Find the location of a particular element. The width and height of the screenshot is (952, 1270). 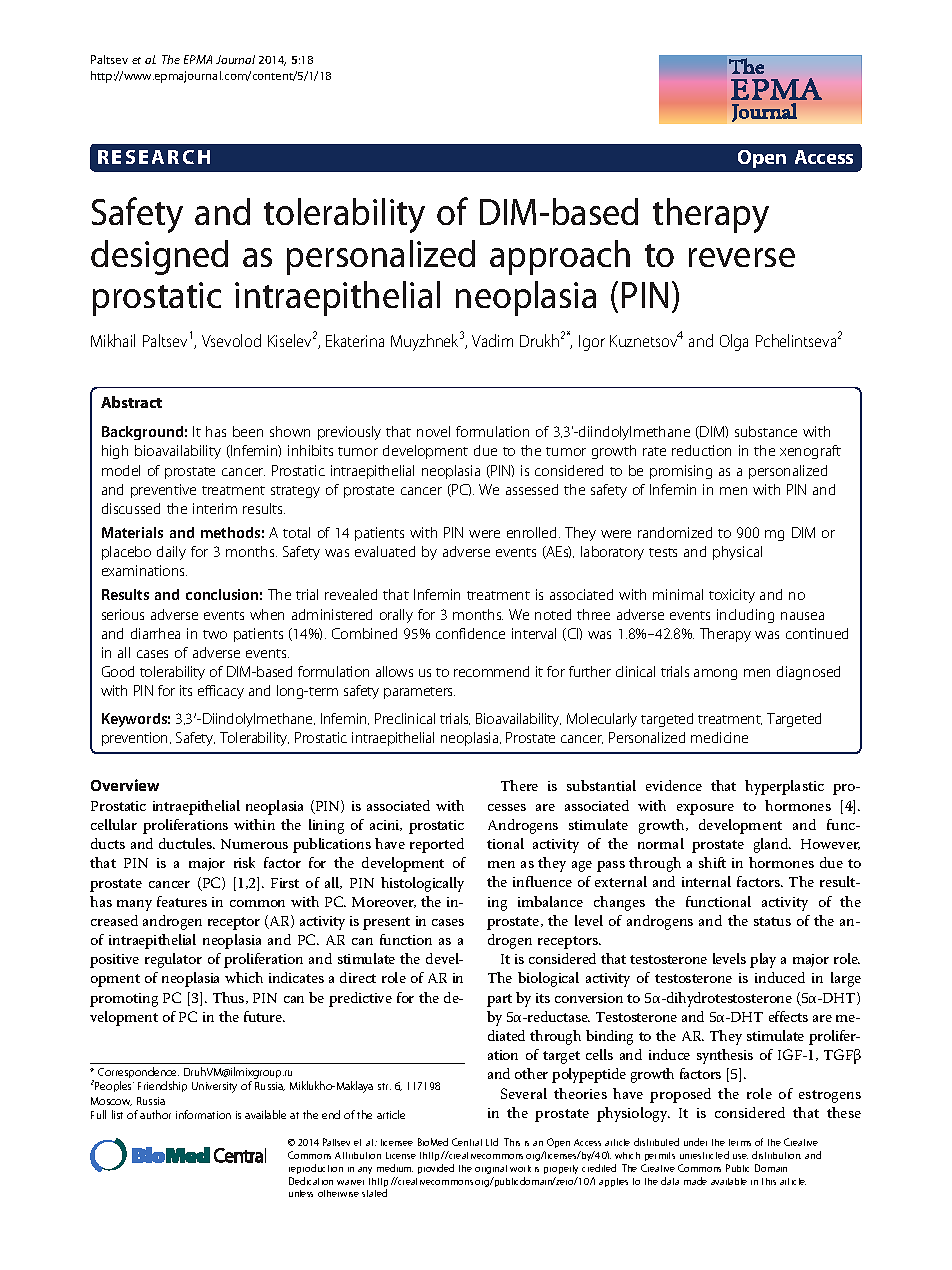

designed is located at coordinates (159, 257).
